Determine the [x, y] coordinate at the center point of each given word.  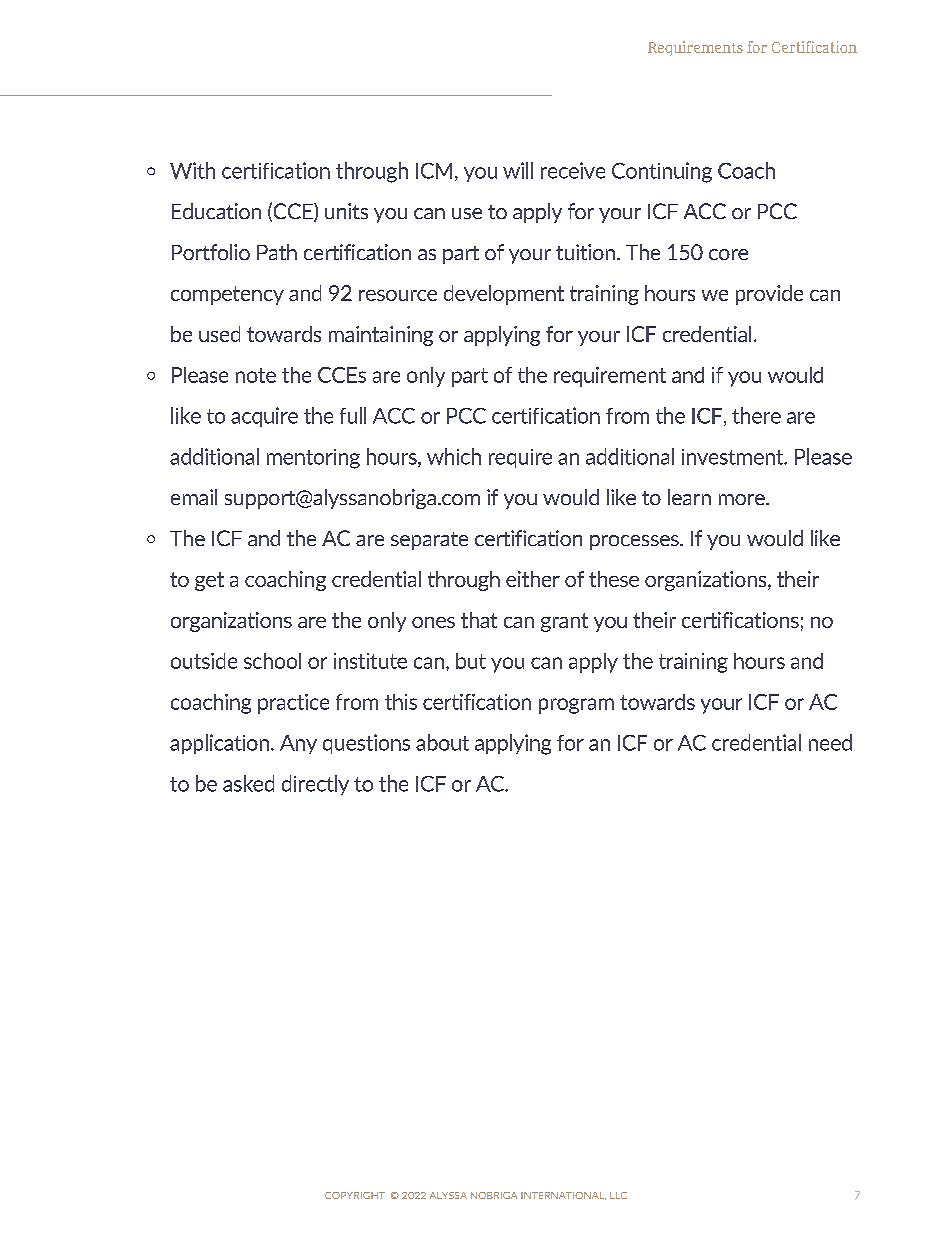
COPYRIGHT [355, 1195]
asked [248, 783]
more [743, 499]
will [518, 170]
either [533, 579]
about [442, 742]
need [830, 742]
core [728, 254]
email [194, 497]
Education [216, 211]
